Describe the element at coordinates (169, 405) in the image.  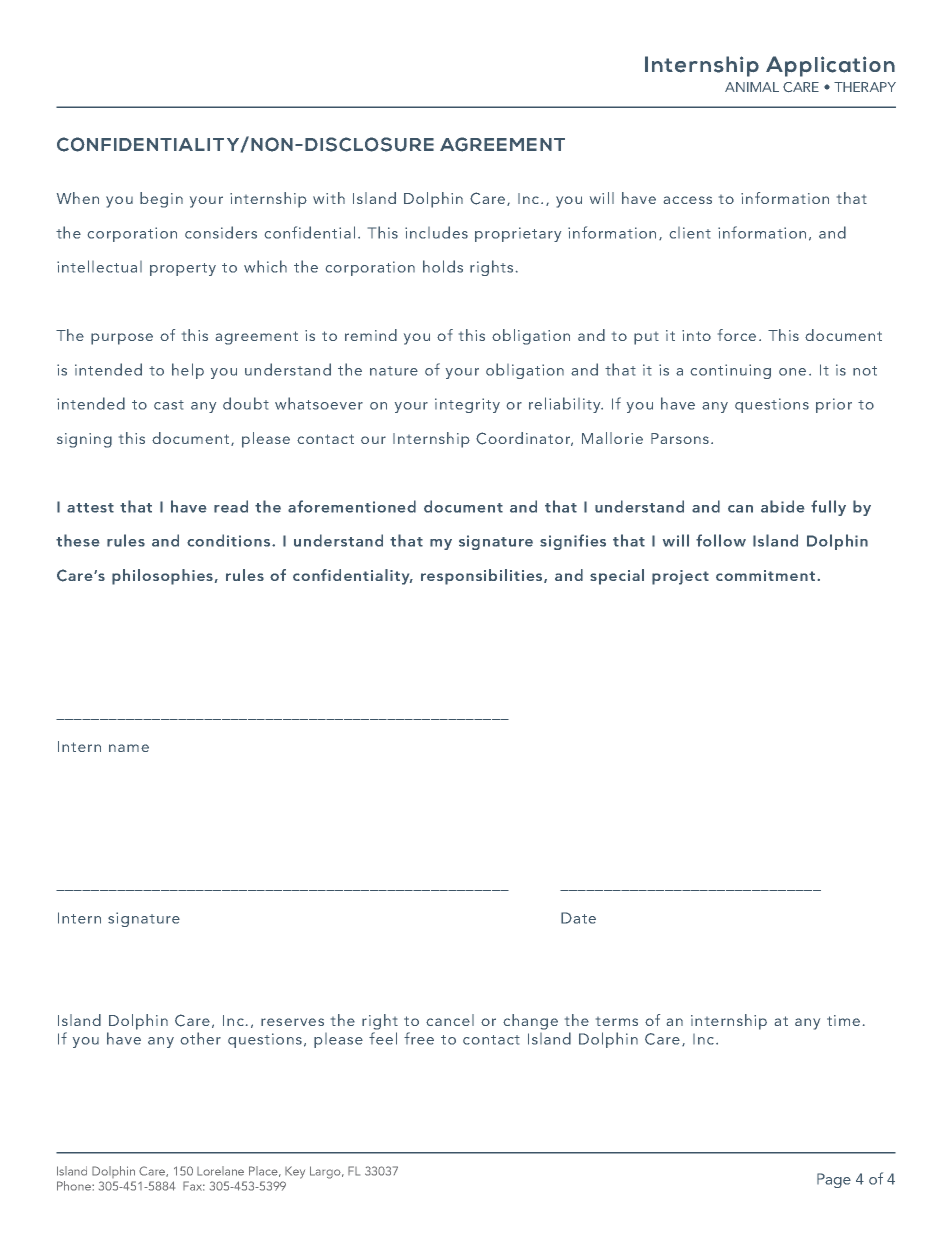
I see `cast` at that location.
